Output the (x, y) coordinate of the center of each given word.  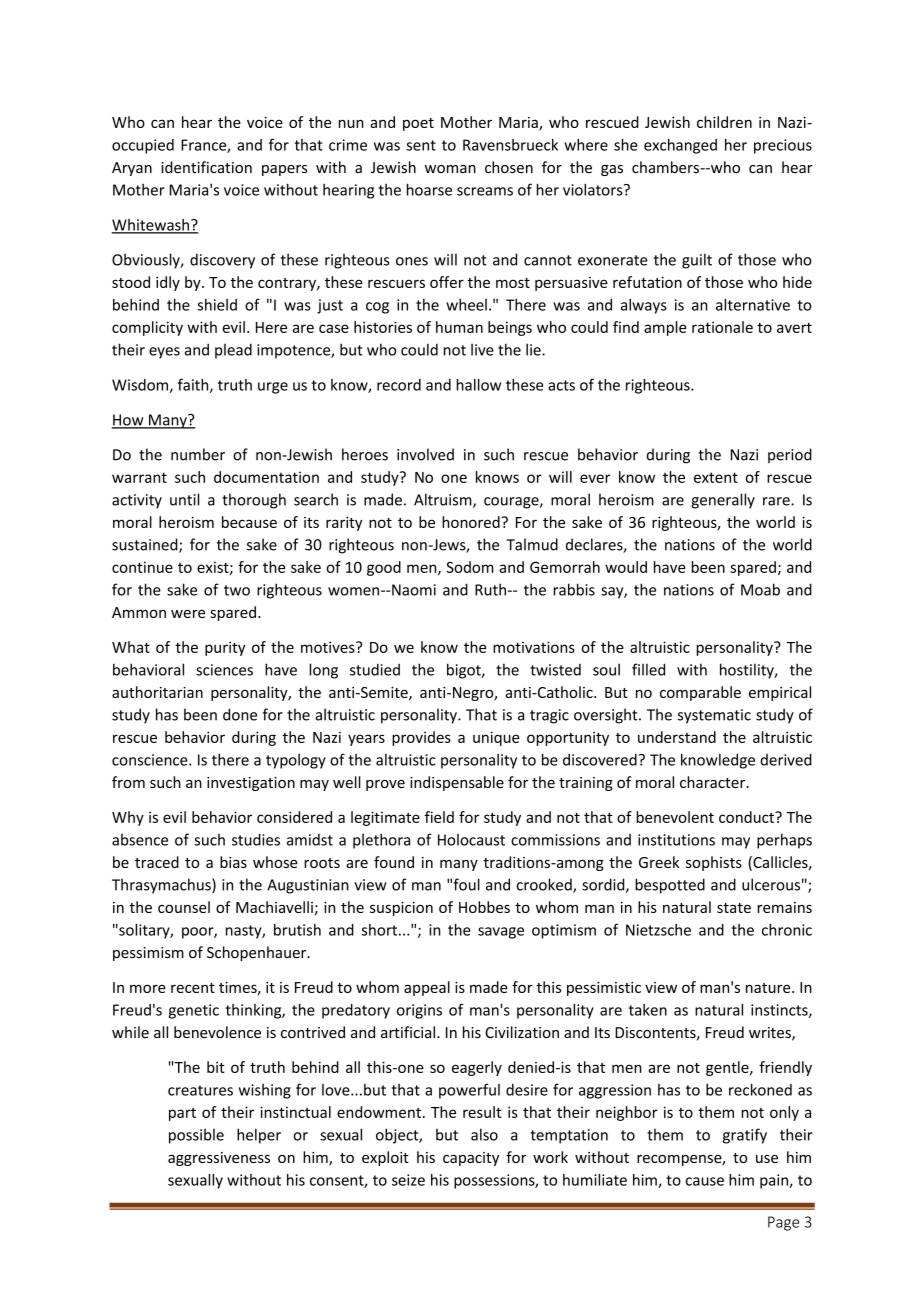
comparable (700, 693)
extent (716, 477)
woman (450, 169)
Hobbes (484, 907)
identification (206, 167)
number (198, 454)
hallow (478, 384)
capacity (471, 1159)
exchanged (680, 146)
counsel (184, 907)
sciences (224, 670)
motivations (534, 647)
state (734, 908)
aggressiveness (219, 1159)
